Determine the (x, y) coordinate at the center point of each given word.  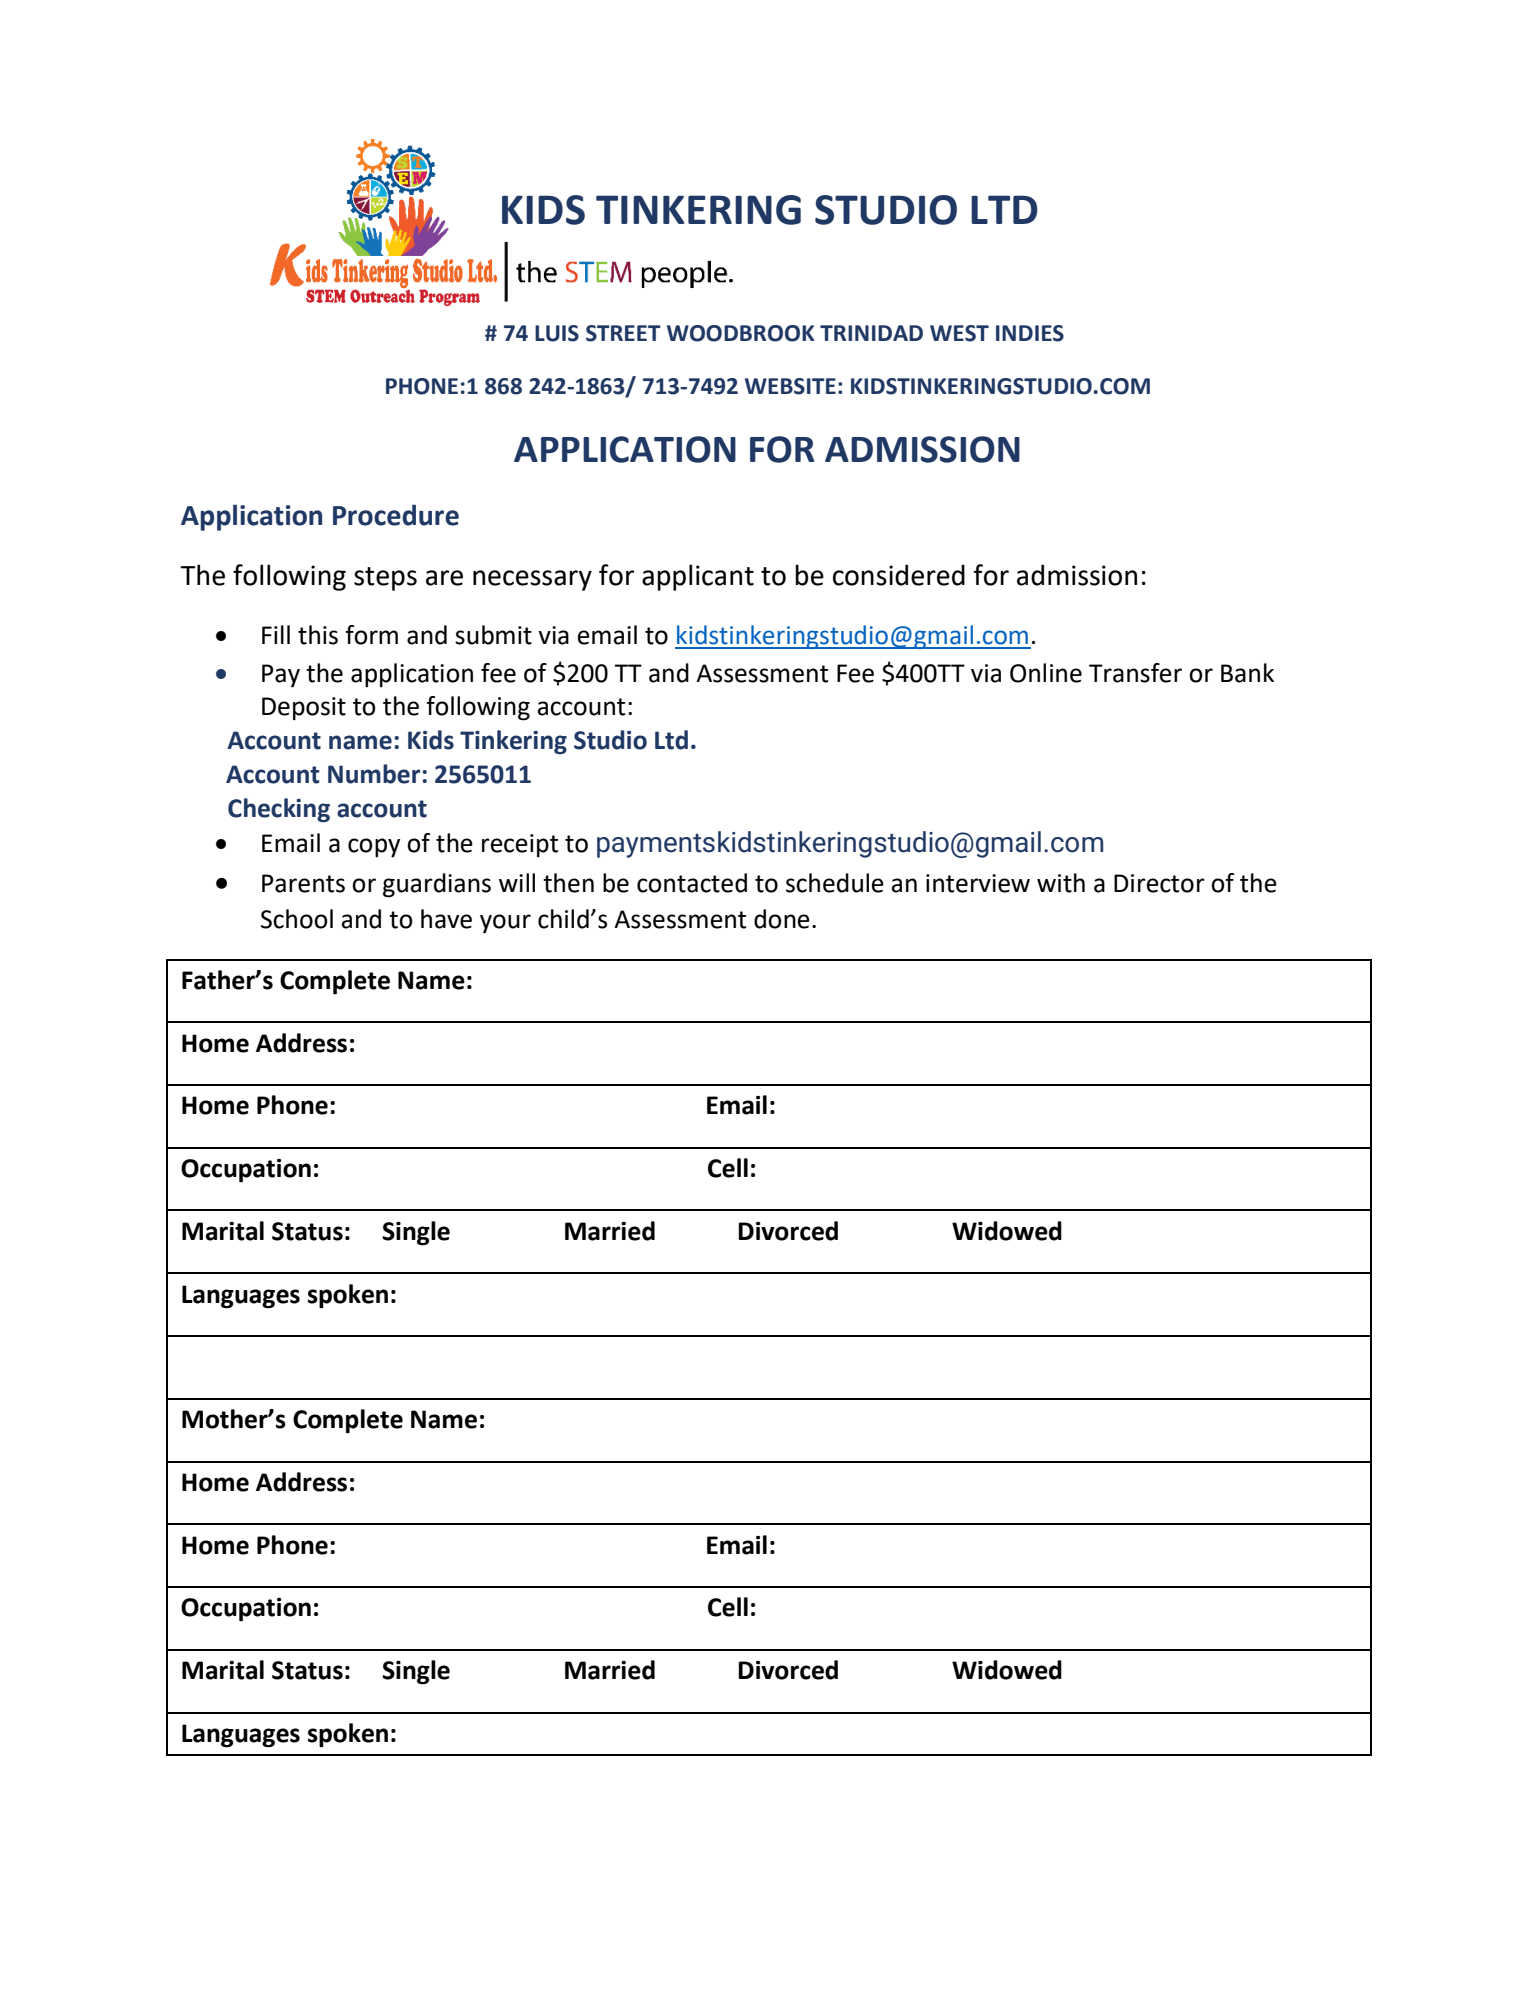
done (782, 919)
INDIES (1030, 333)
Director (1159, 883)
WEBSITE (790, 386)
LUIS (557, 333)
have (446, 919)
